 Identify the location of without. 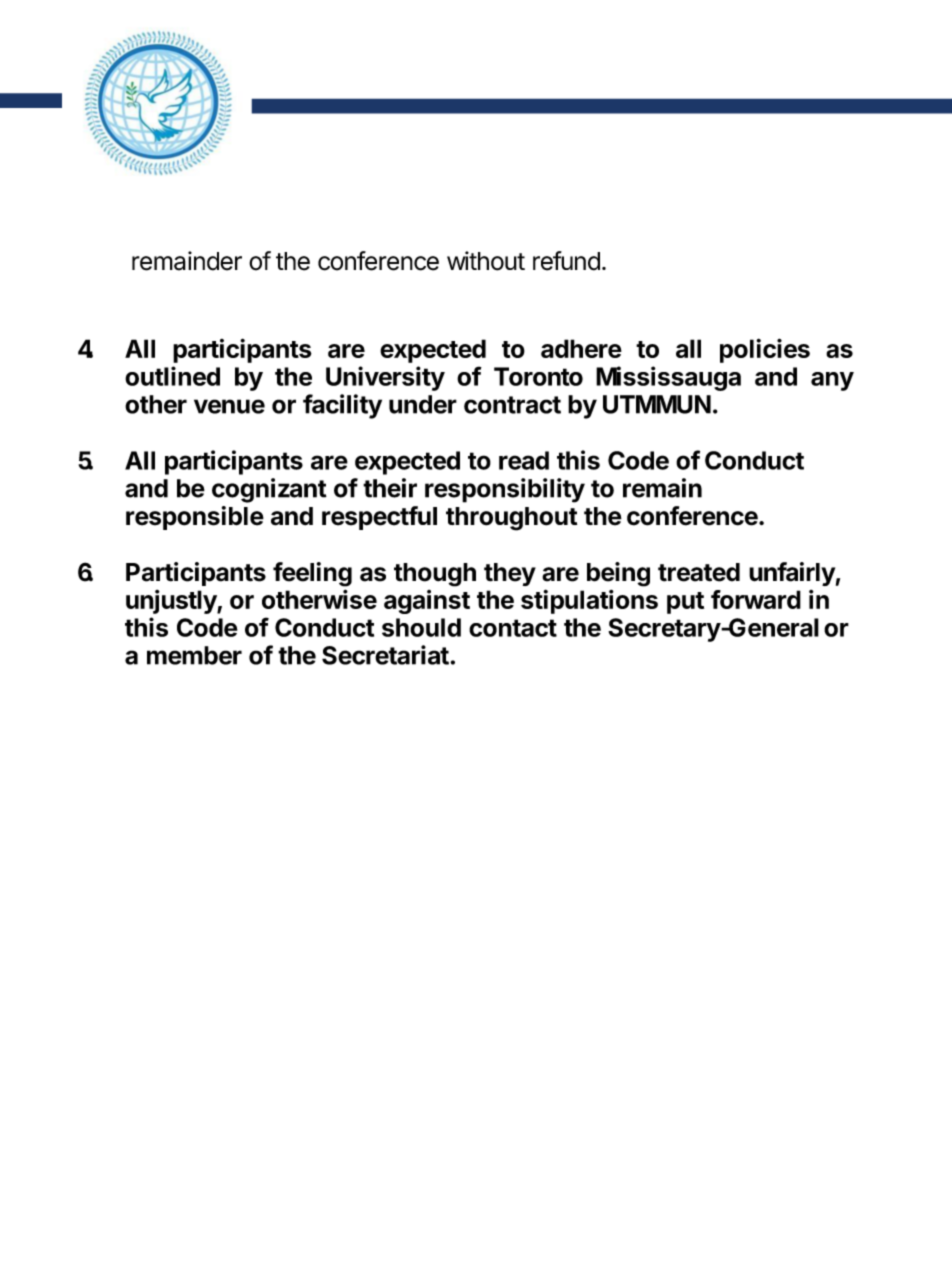
(486, 261).
